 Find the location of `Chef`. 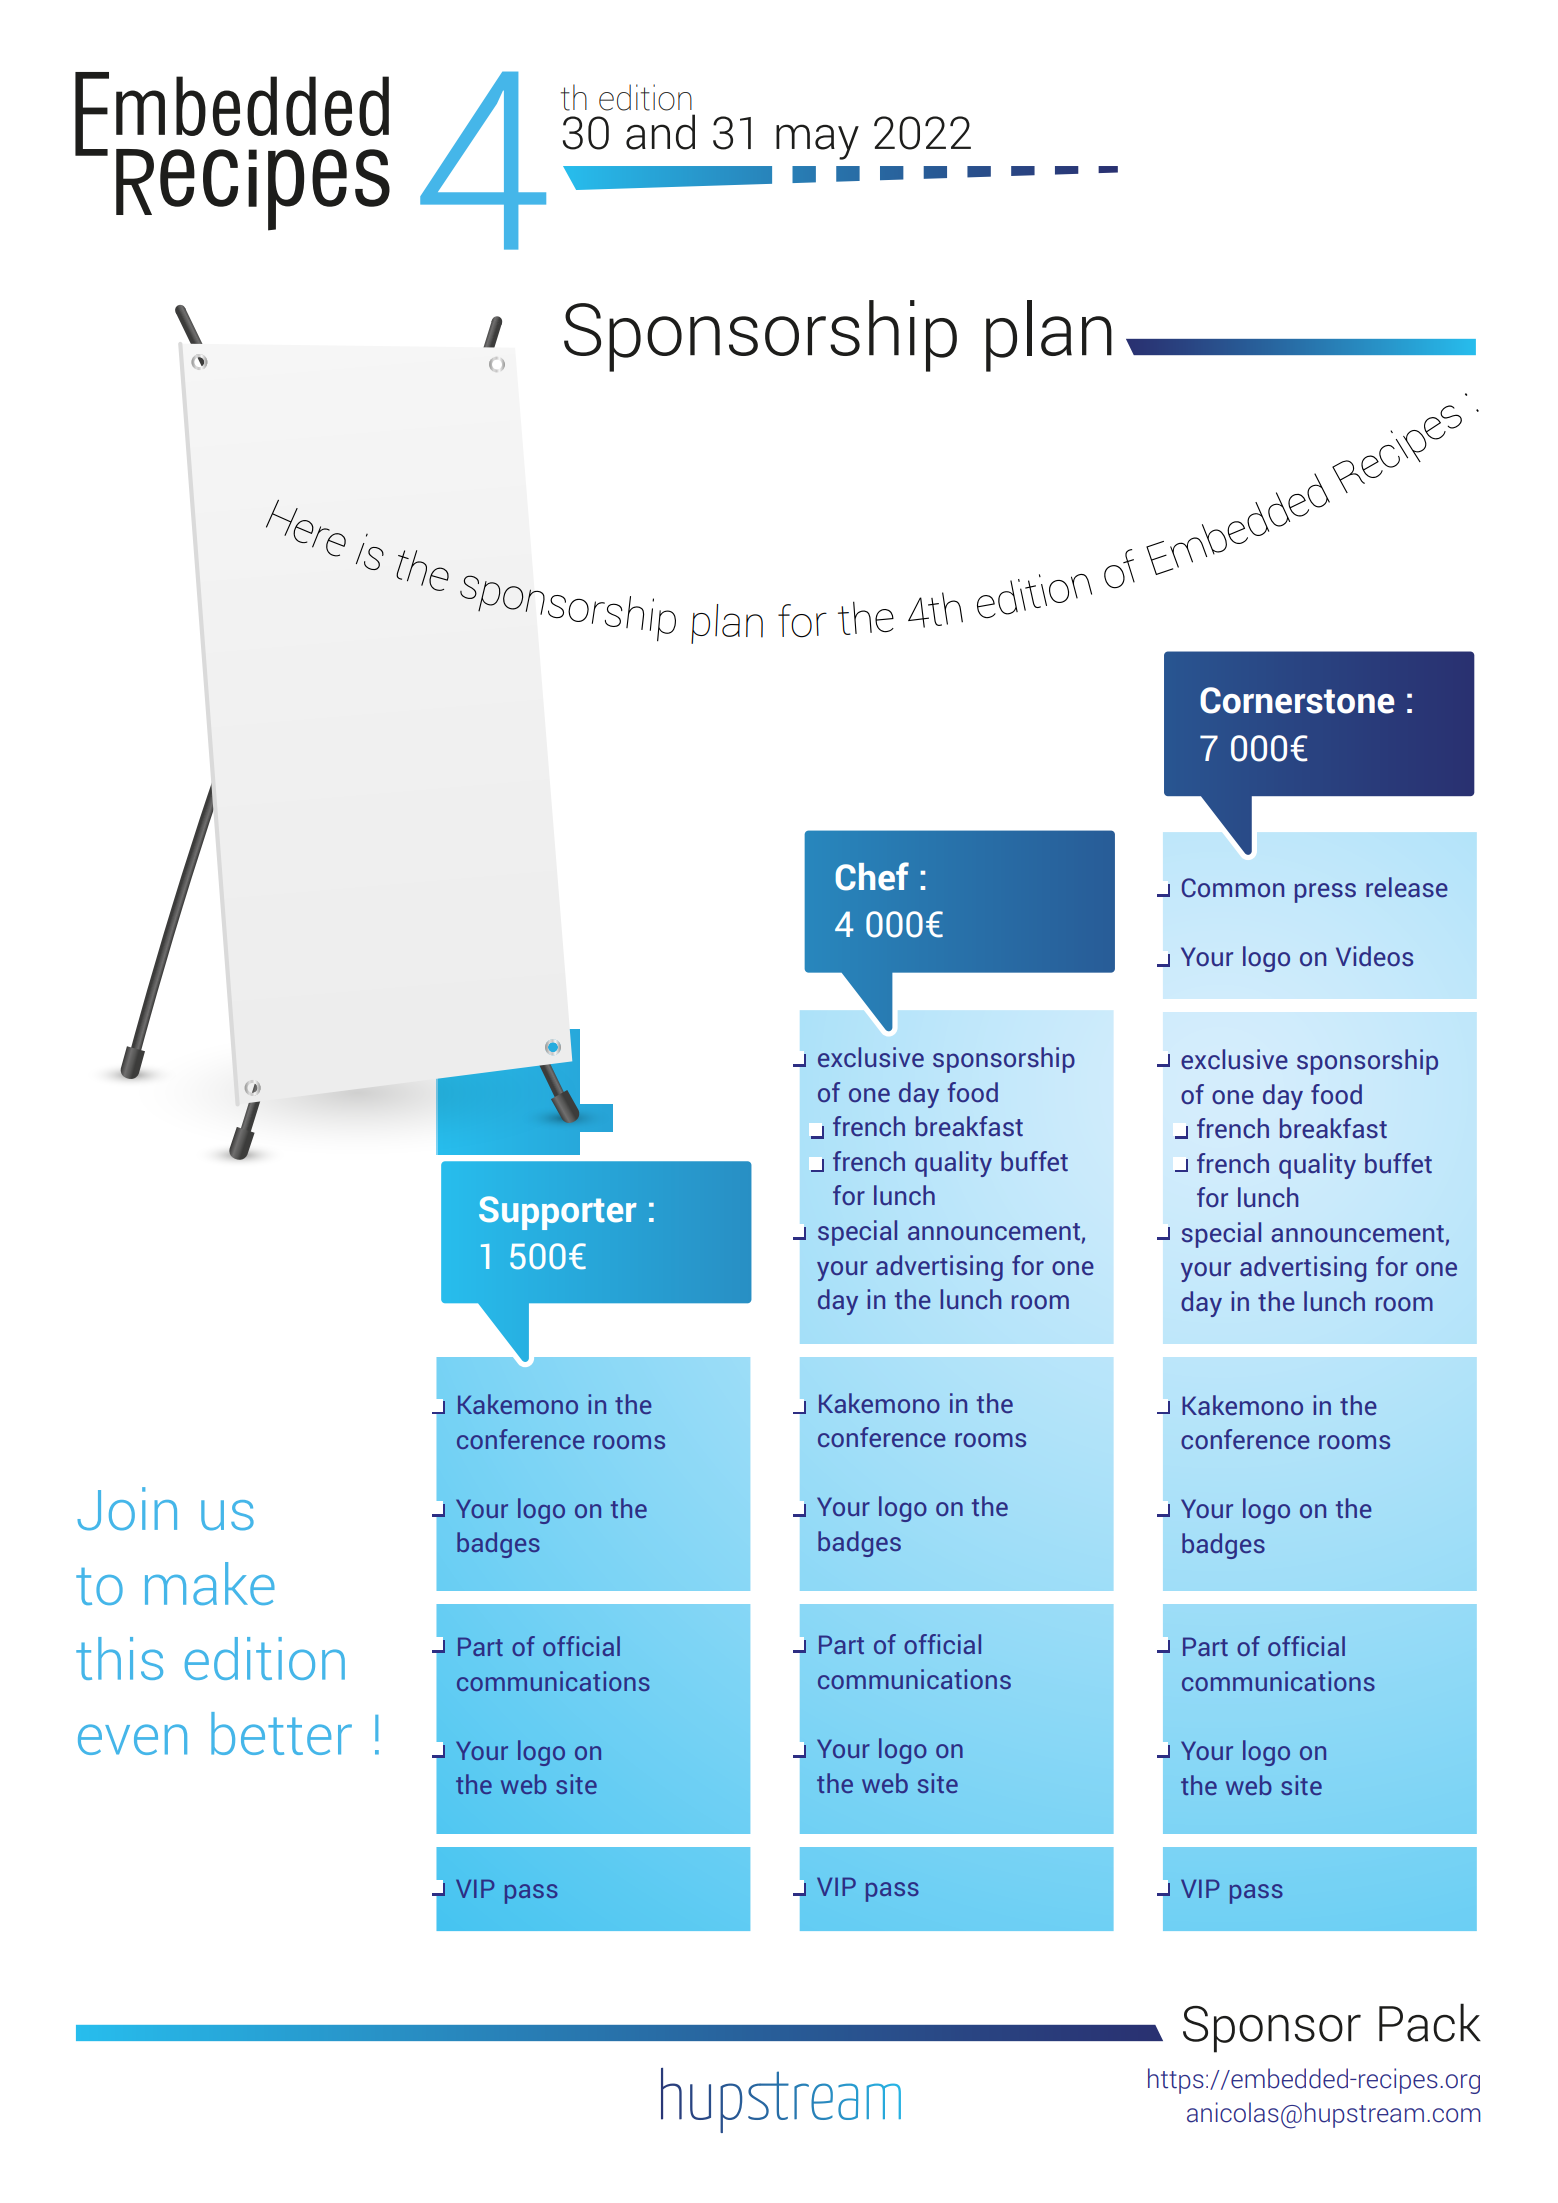

Chef is located at coordinates (872, 876).
